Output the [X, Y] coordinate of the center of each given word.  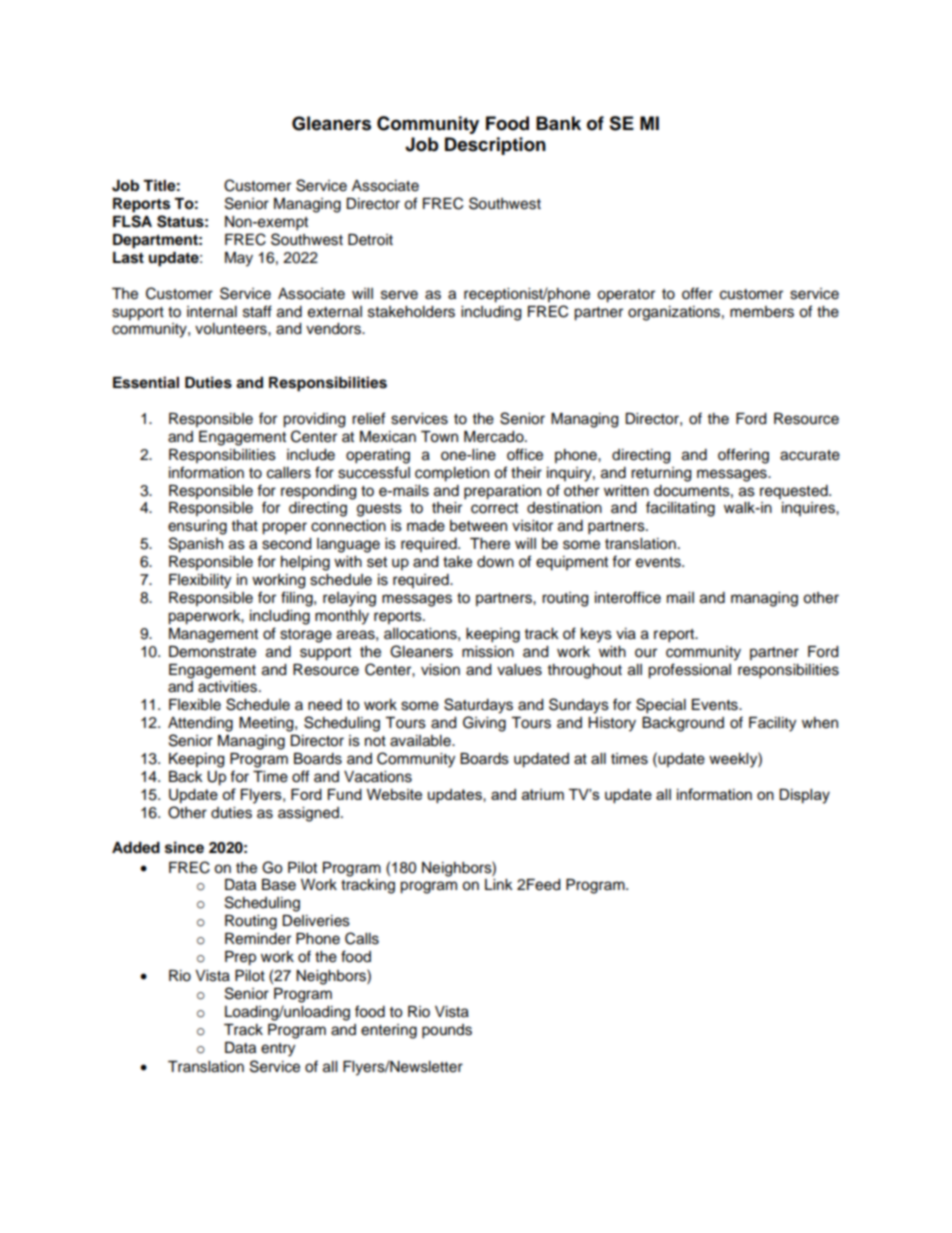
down [495, 562]
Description [495, 146]
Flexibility [200, 581]
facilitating [680, 509]
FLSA [132, 221]
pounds [447, 1031]
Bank [558, 123]
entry [278, 1050]
